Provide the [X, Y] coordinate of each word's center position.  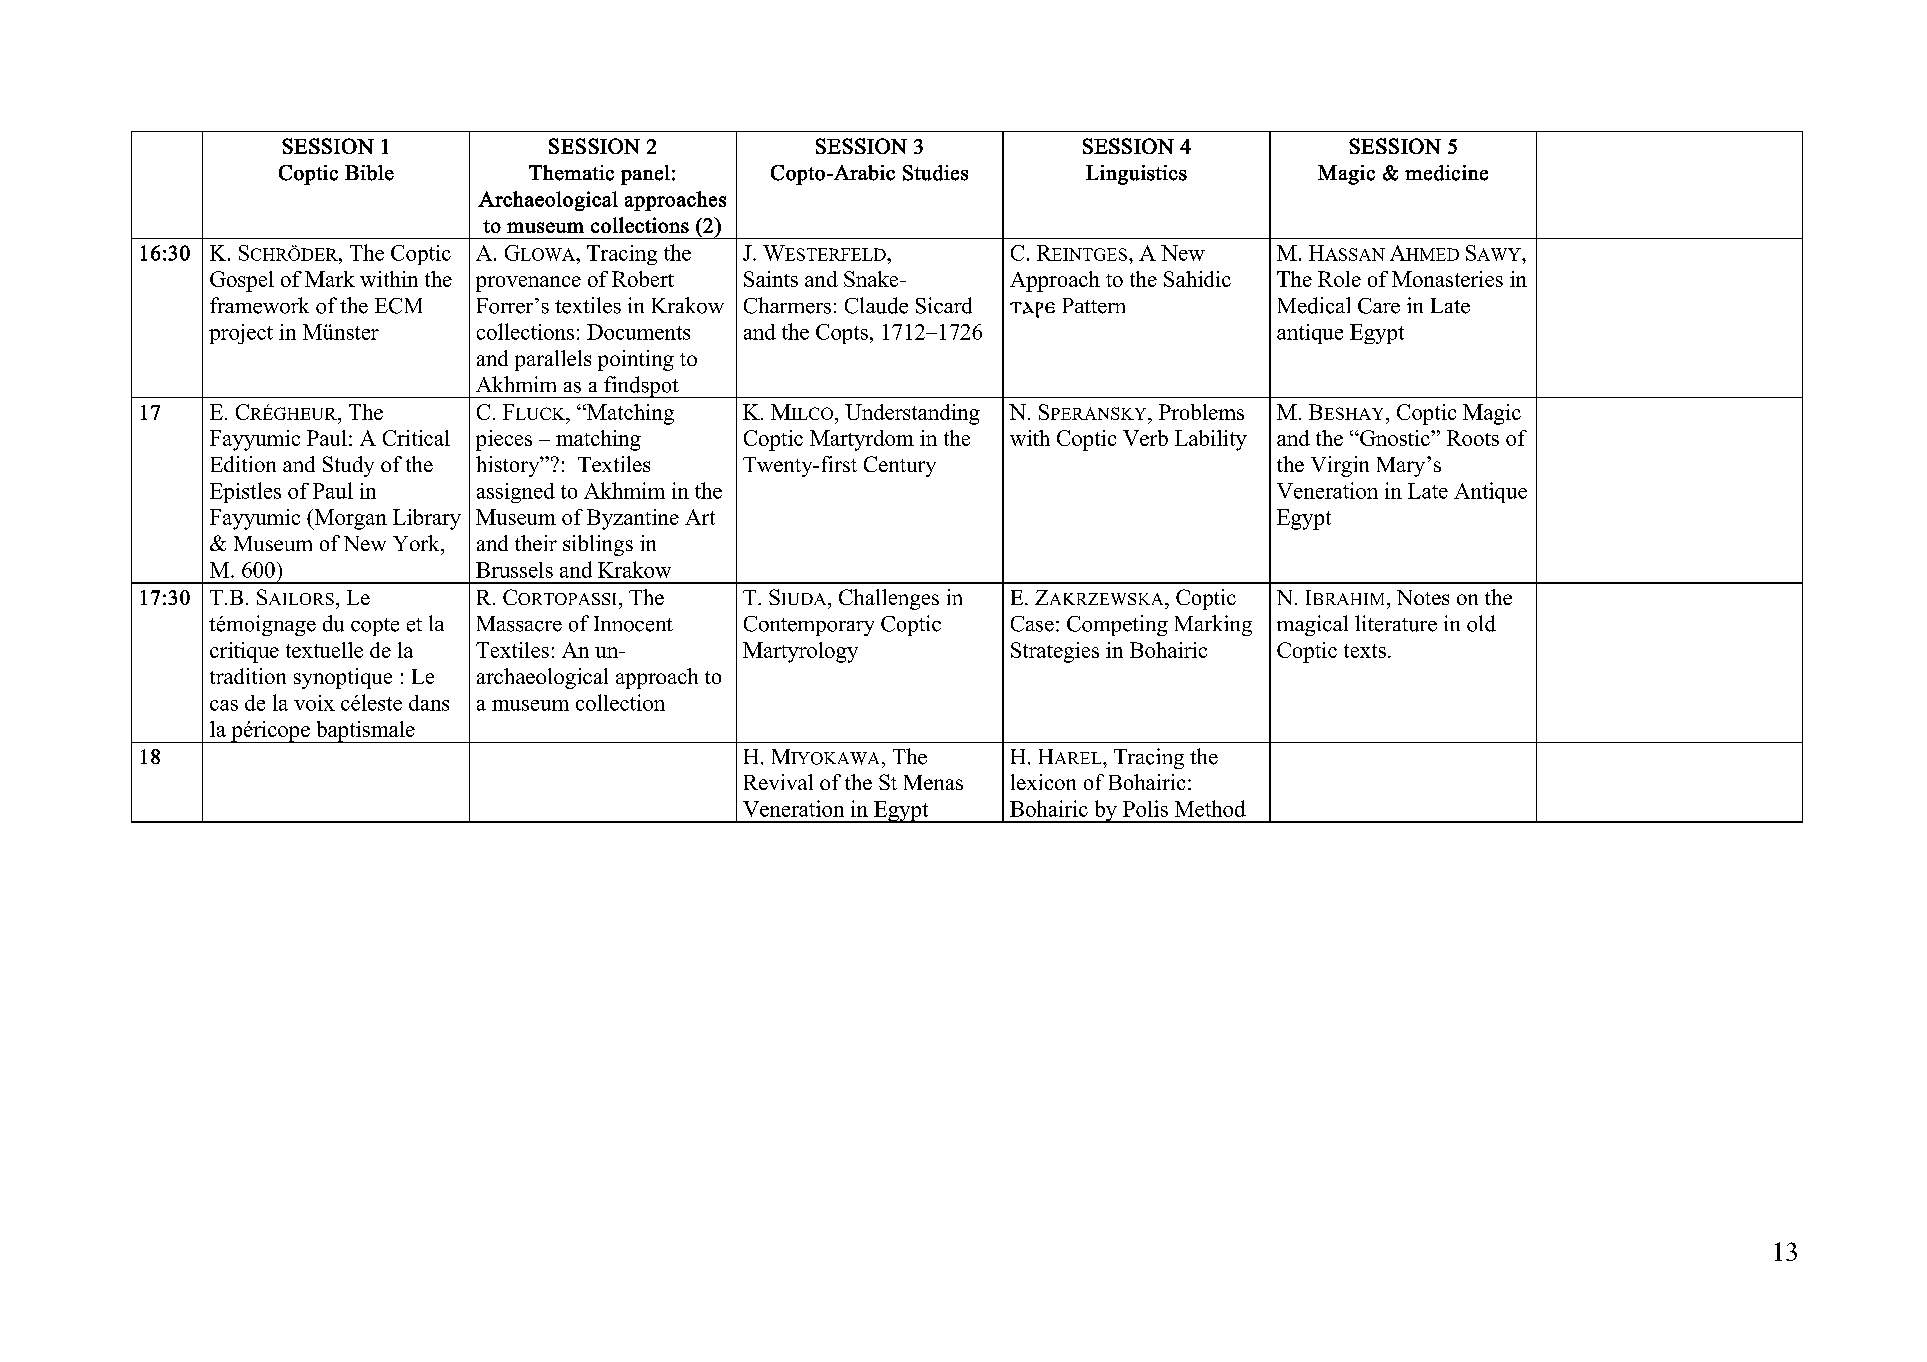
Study [348, 466]
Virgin [1340, 466]
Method [1210, 808]
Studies [935, 173]
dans [429, 703]
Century [900, 466]
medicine [1446, 173]
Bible [369, 173]
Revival [778, 782]
